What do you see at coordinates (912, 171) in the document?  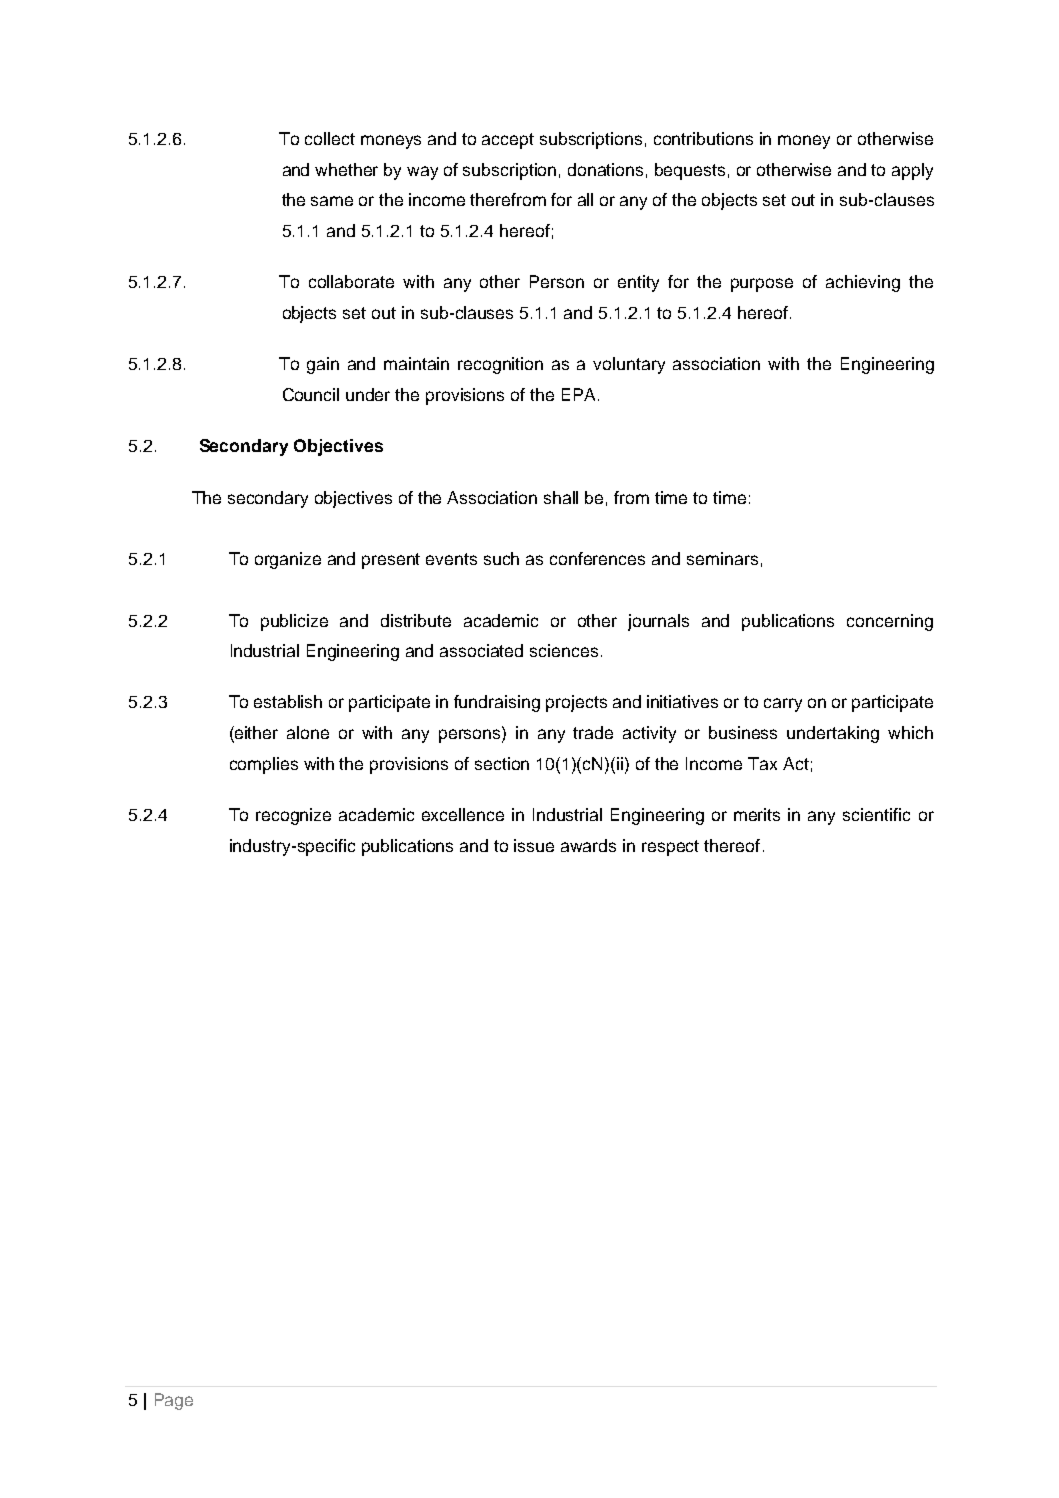 I see `apply` at bounding box center [912, 171].
